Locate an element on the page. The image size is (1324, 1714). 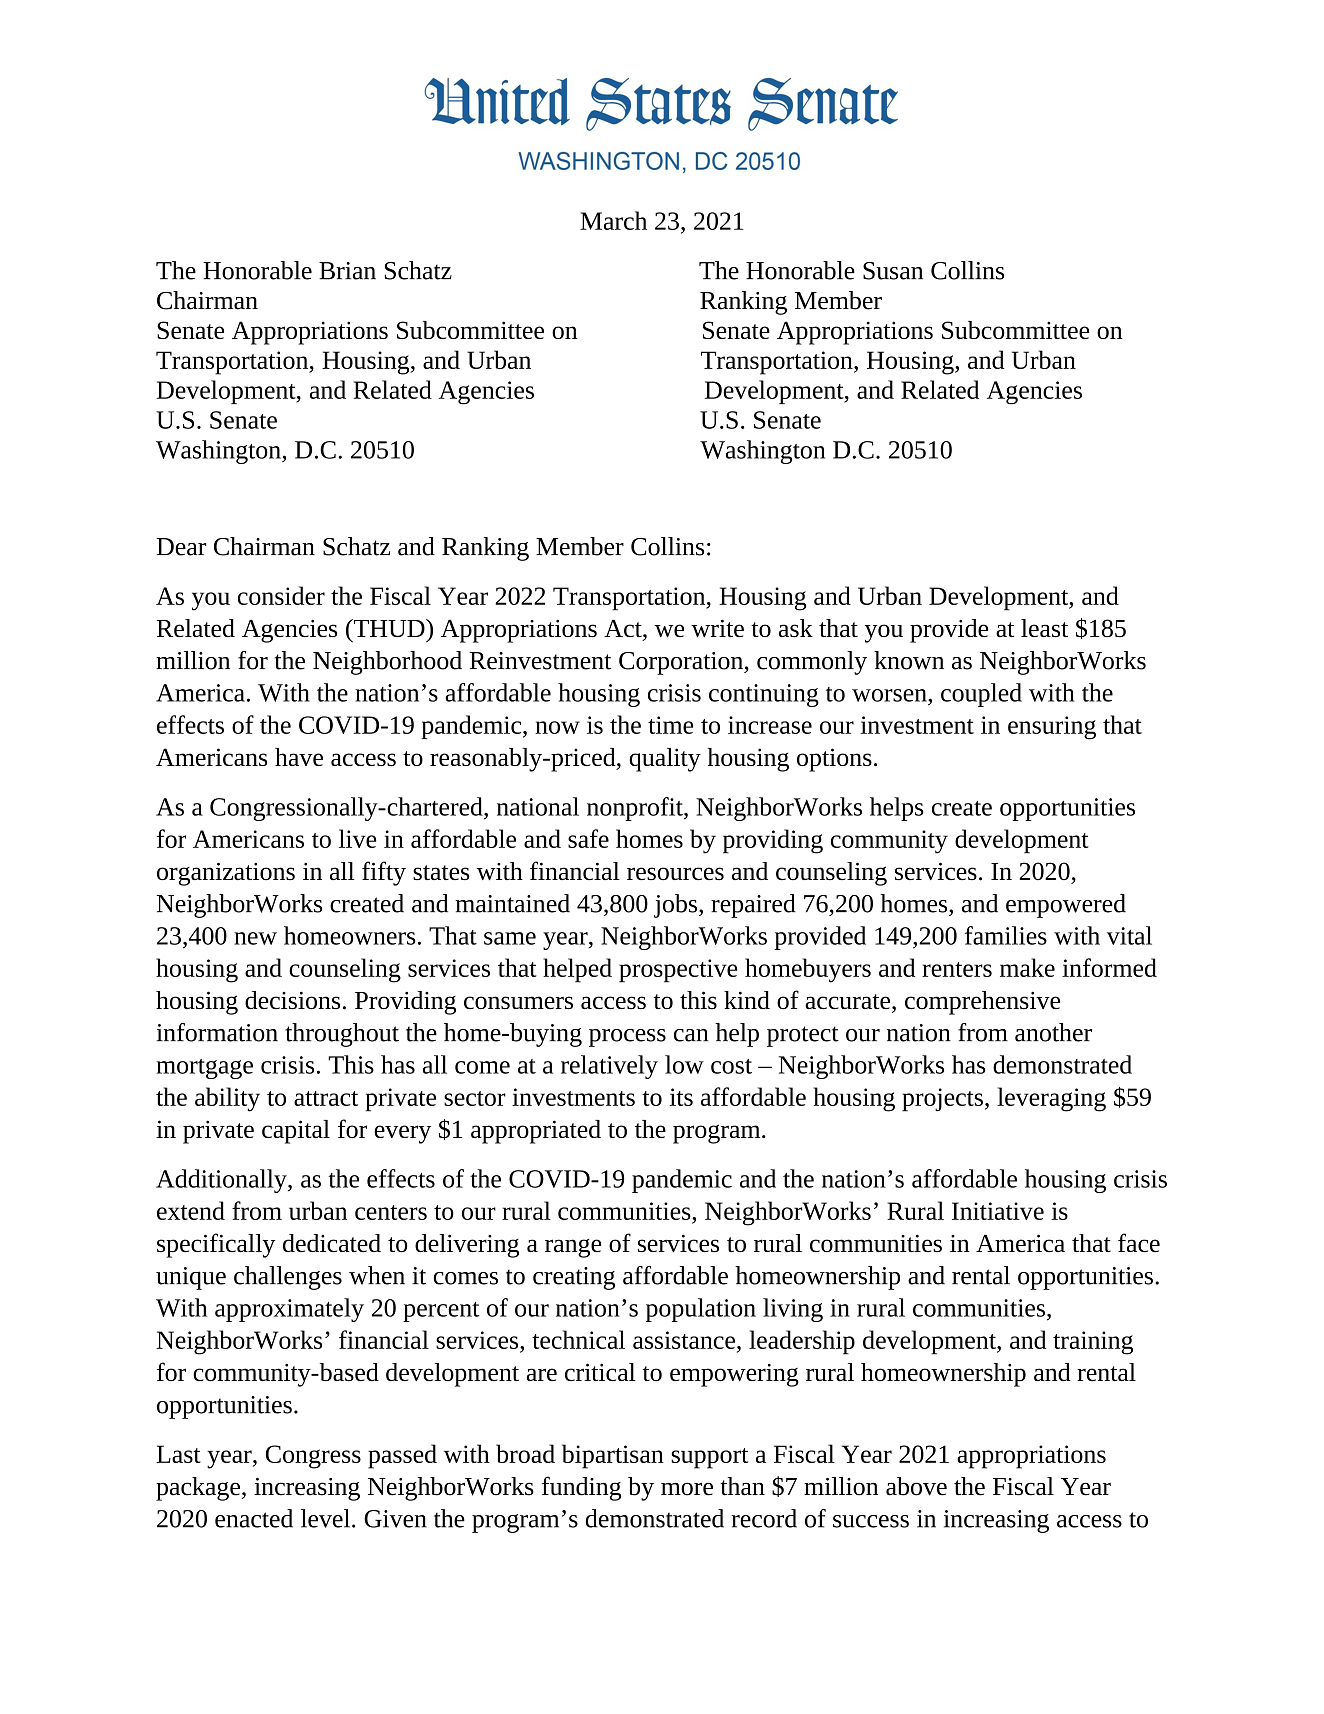
Neighborhood is located at coordinates (387, 663).
